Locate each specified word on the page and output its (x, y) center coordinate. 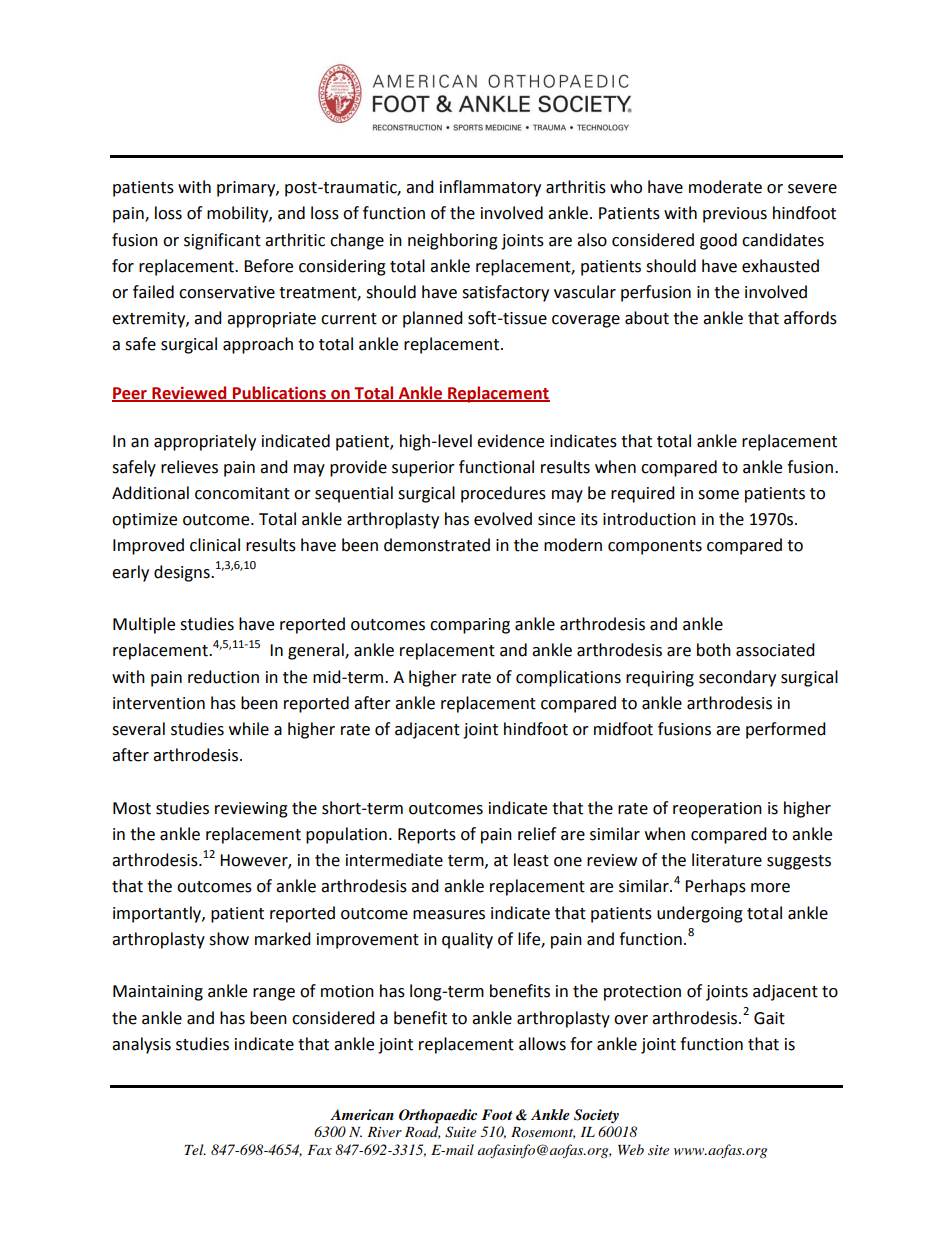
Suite (460, 1132)
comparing (470, 626)
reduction (223, 677)
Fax (319, 1150)
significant (222, 241)
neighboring (453, 241)
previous (735, 215)
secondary (737, 678)
